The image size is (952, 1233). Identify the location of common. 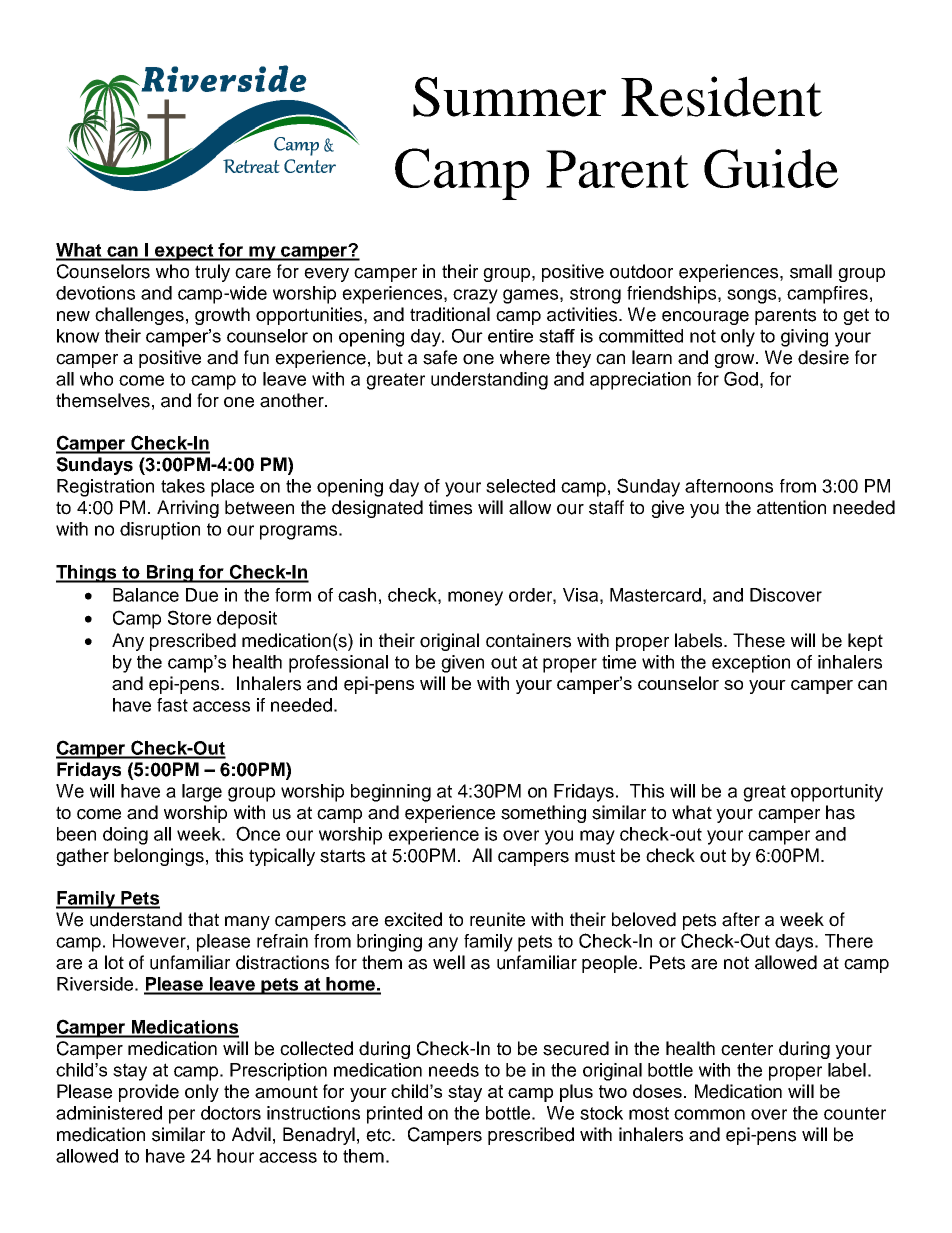
(709, 1114).
